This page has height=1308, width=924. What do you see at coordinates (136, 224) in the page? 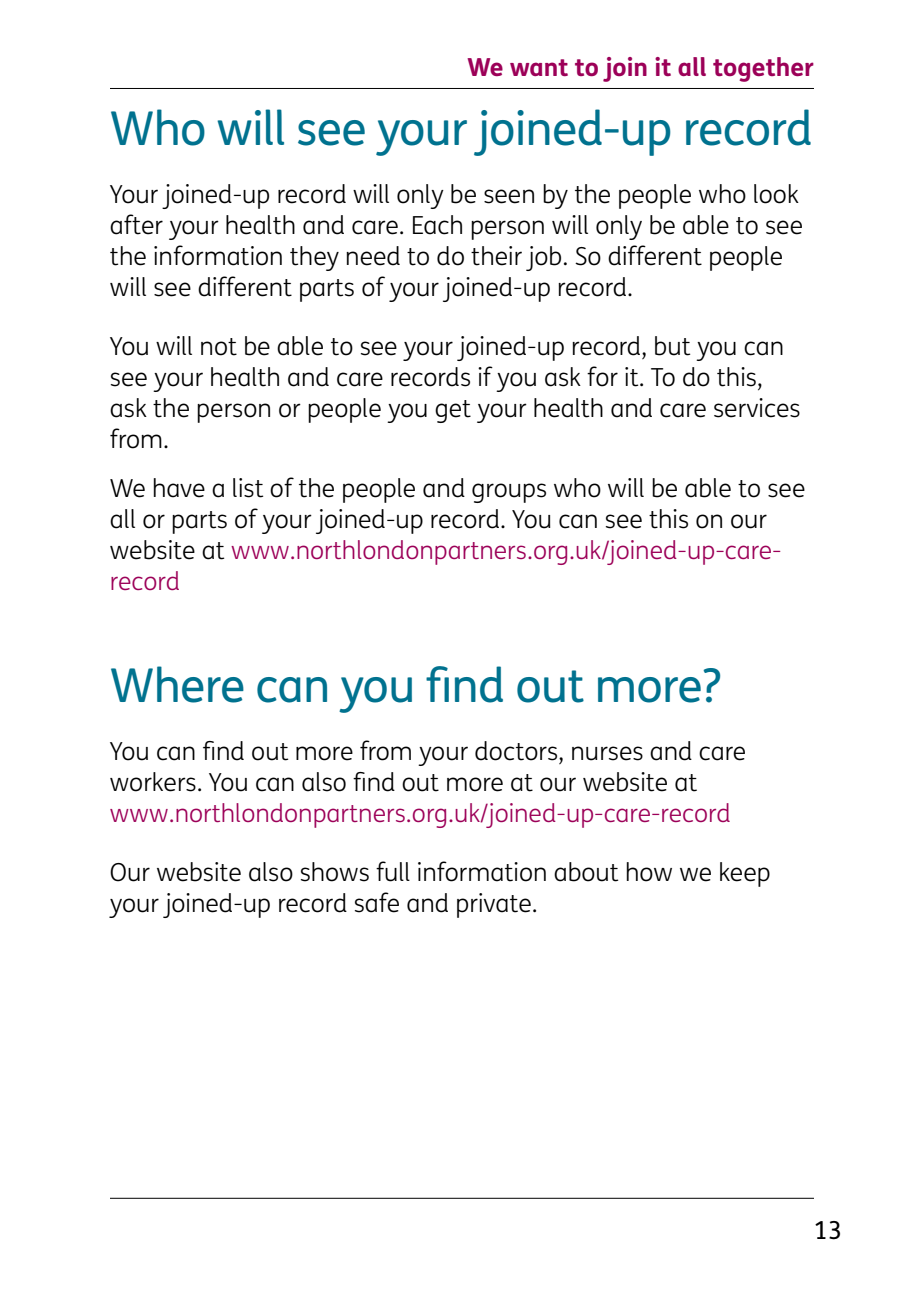
I see `after` at bounding box center [136, 224].
